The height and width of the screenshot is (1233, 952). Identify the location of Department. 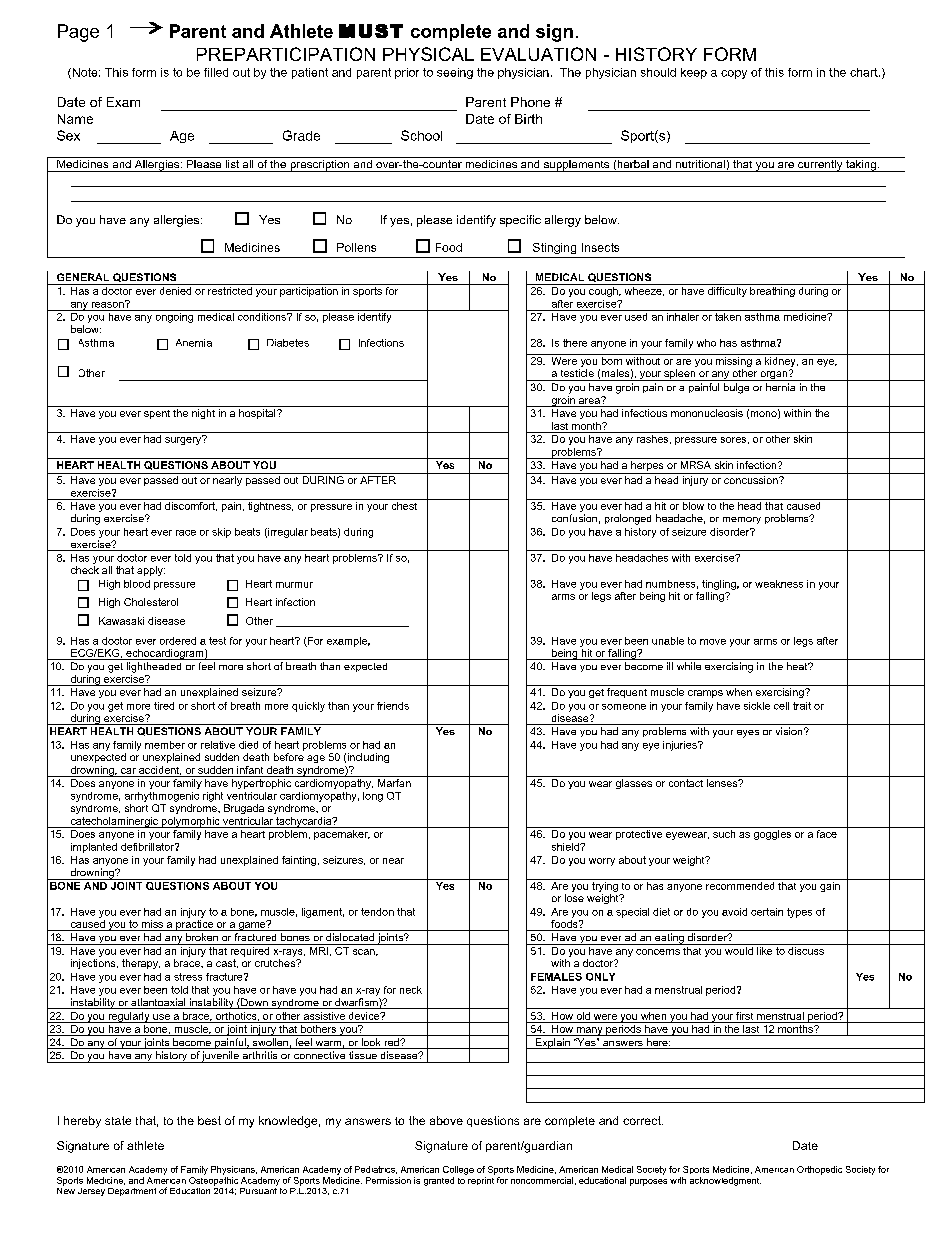
(132, 1192).
